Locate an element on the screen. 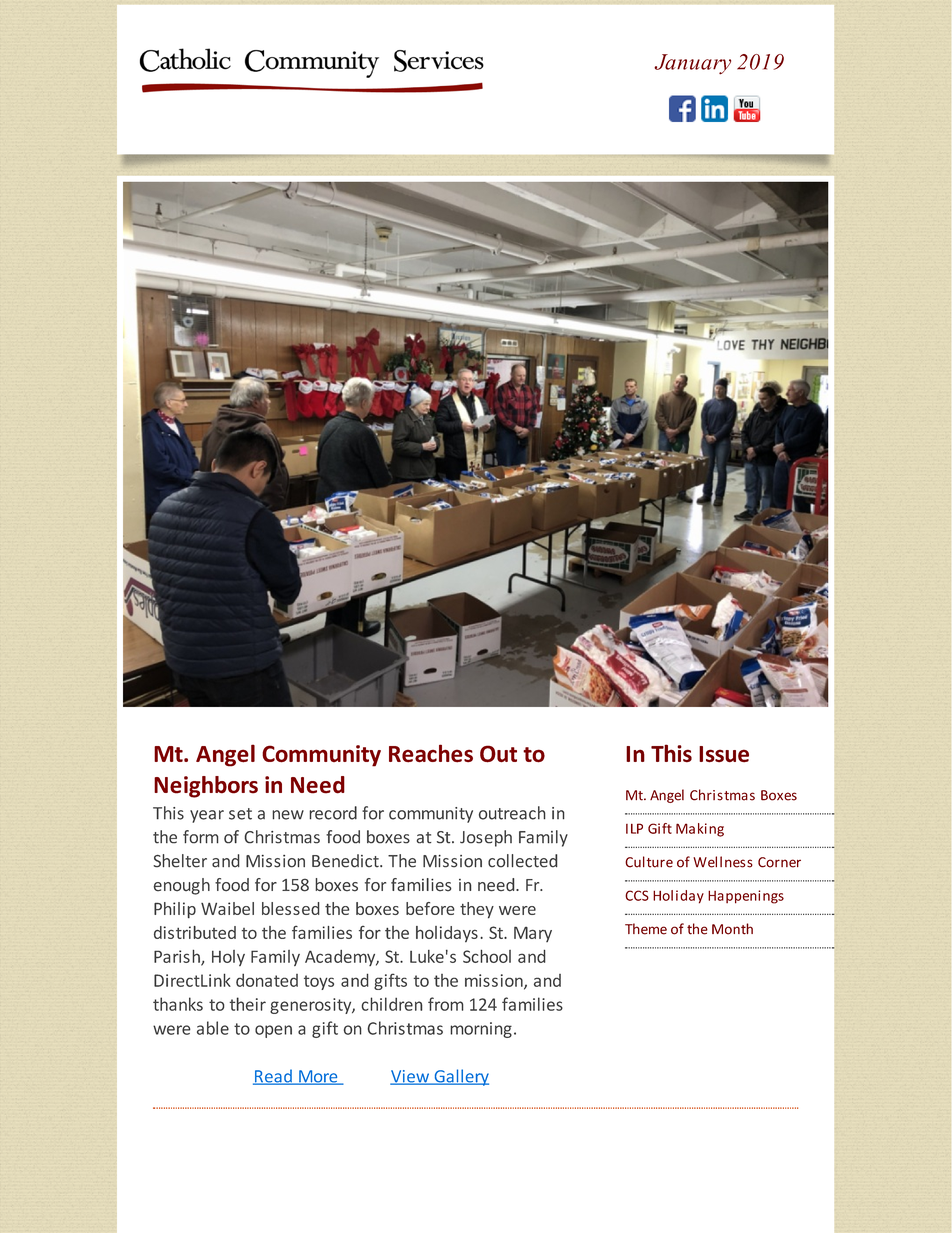 The image size is (952, 1233). Making is located at coordinates (700, 830).
